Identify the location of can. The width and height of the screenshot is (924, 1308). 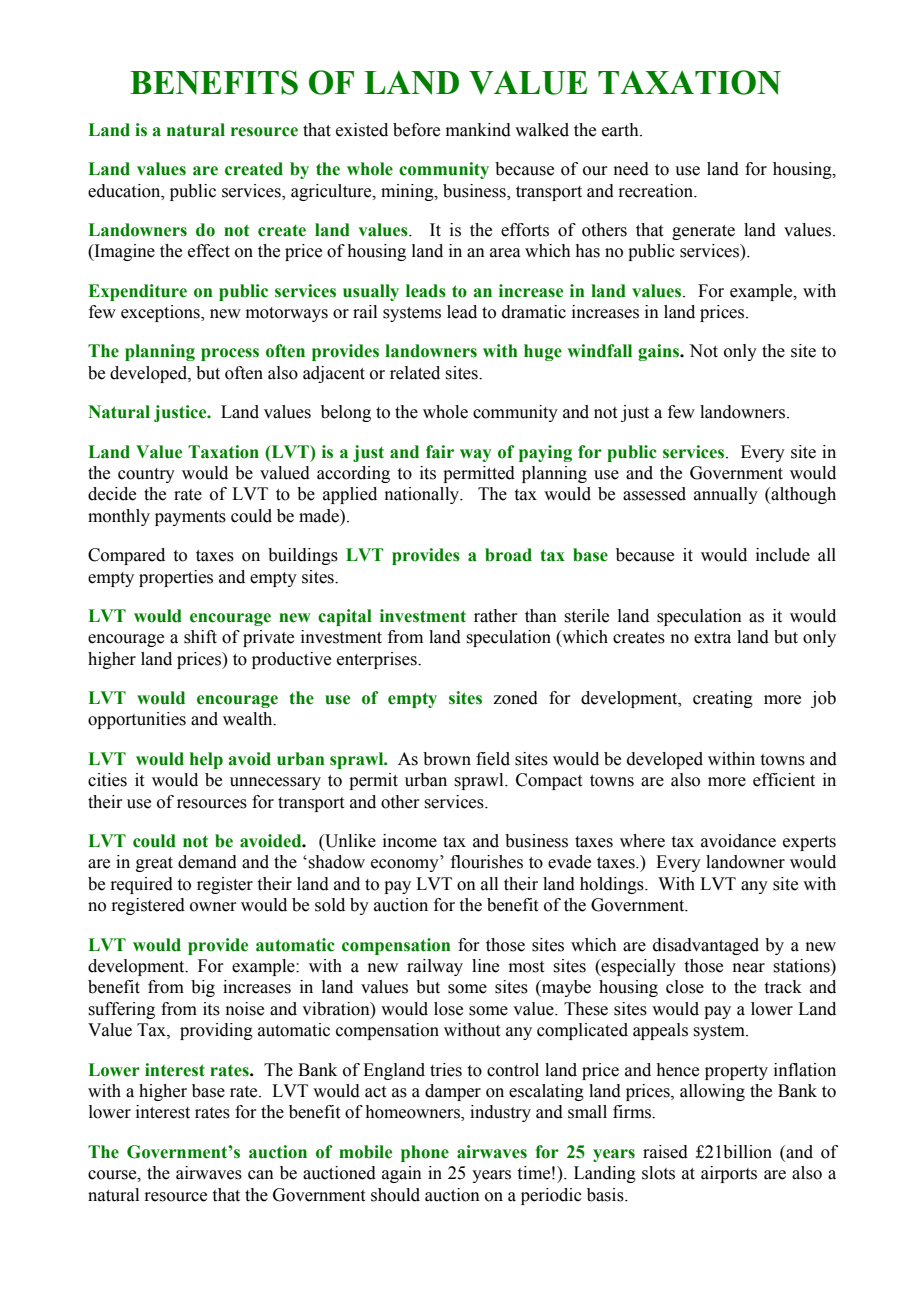
(261, 1175).
